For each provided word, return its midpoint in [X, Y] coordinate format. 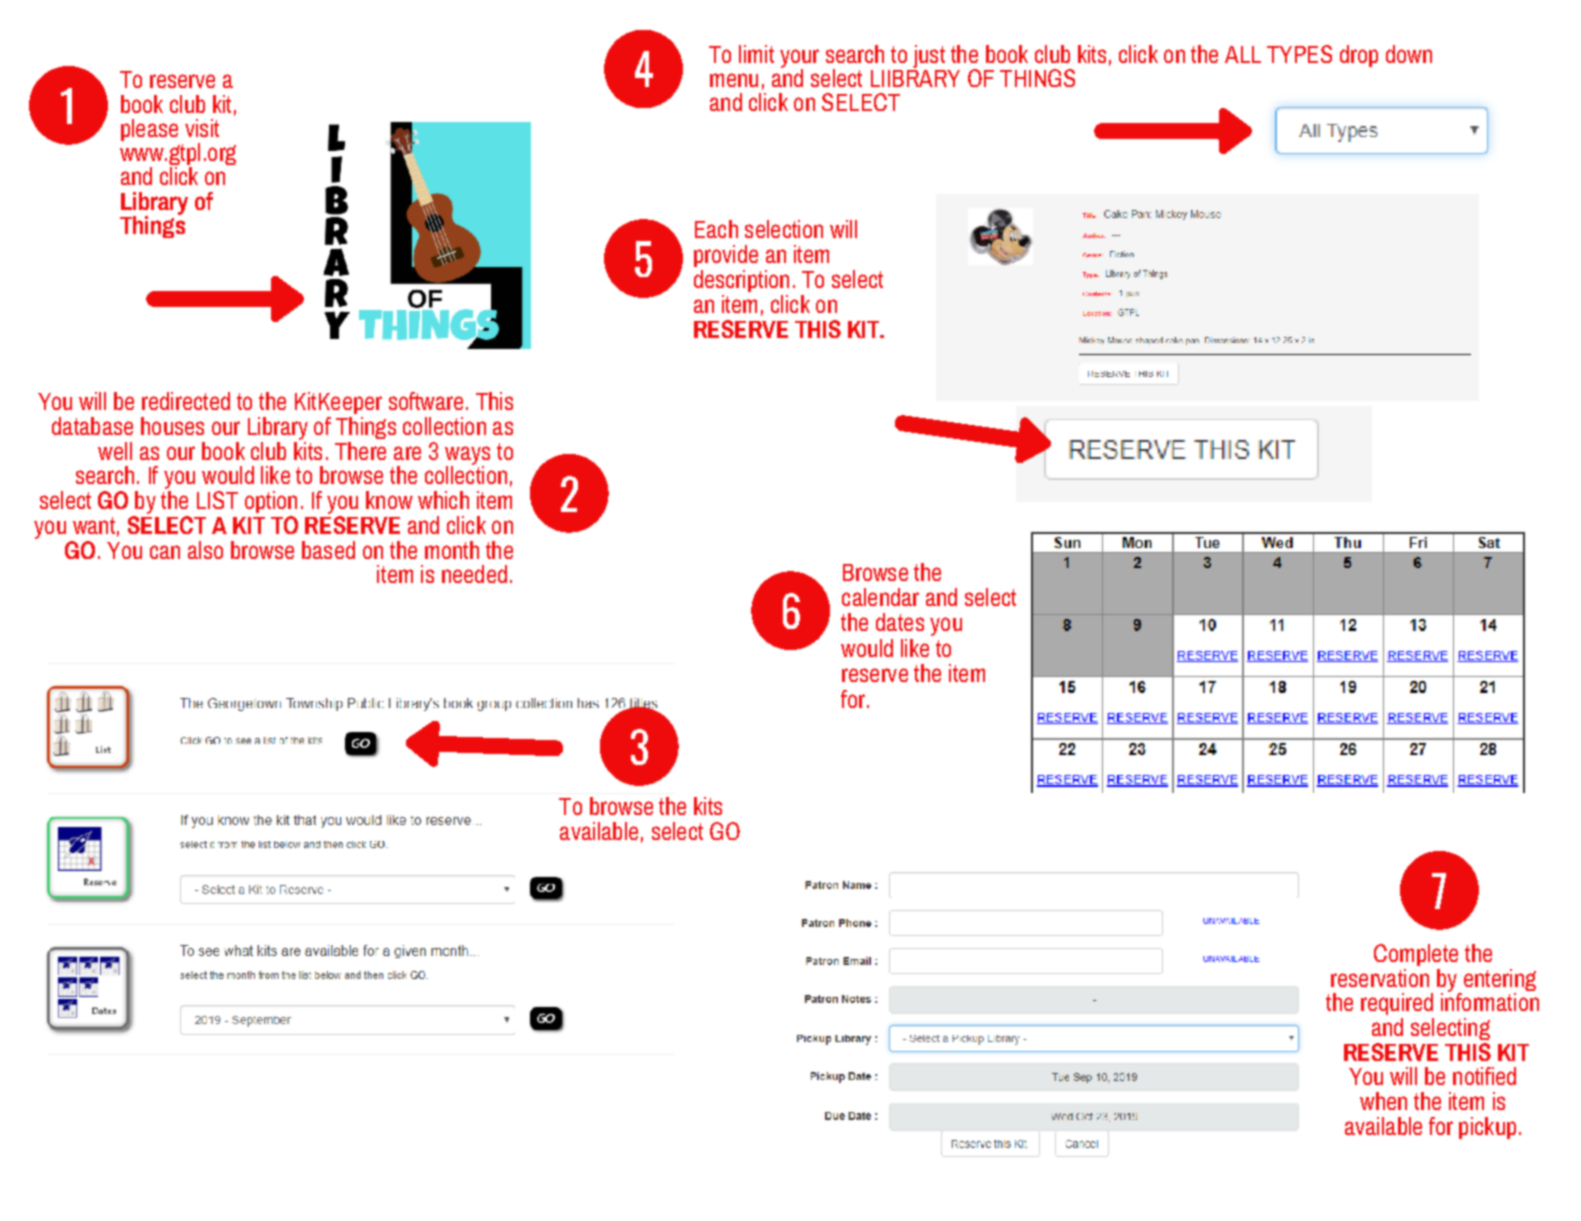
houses [172, 426]
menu [734, 80]
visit [202, 128]
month [452, 550]
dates [900, 622]
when [1383, 1101]
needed [474, 574]
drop [1359, 56]
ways [467, 456]
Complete [1416, 955]
